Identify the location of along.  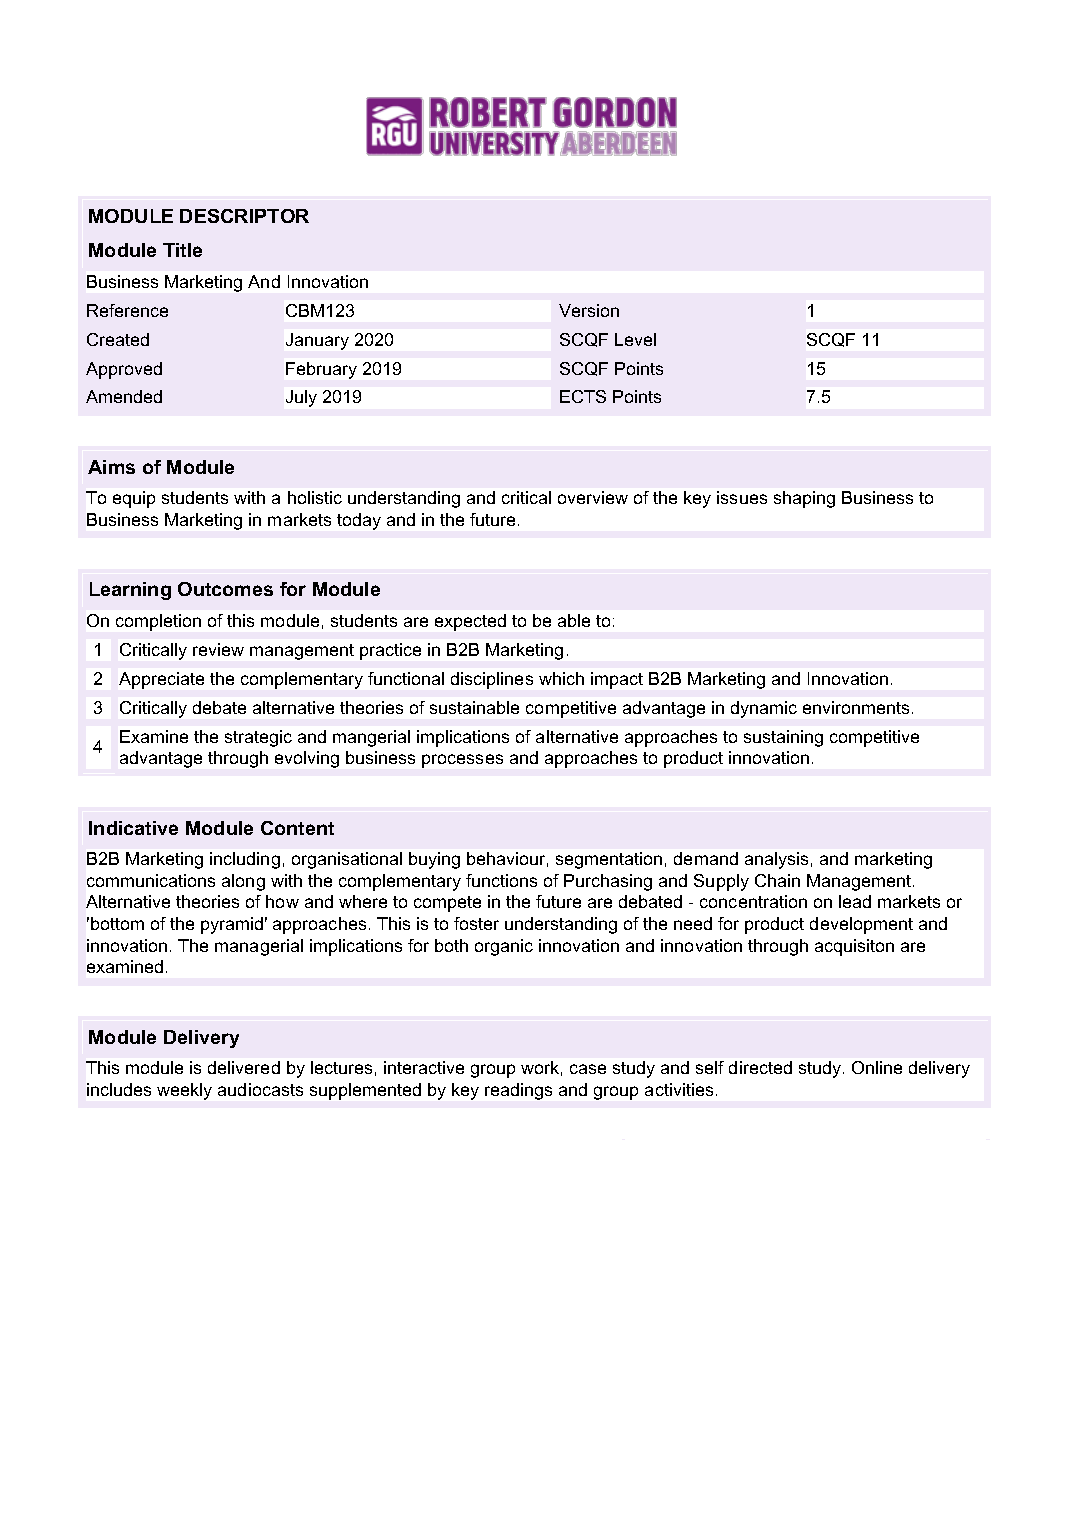
(243, 882).
